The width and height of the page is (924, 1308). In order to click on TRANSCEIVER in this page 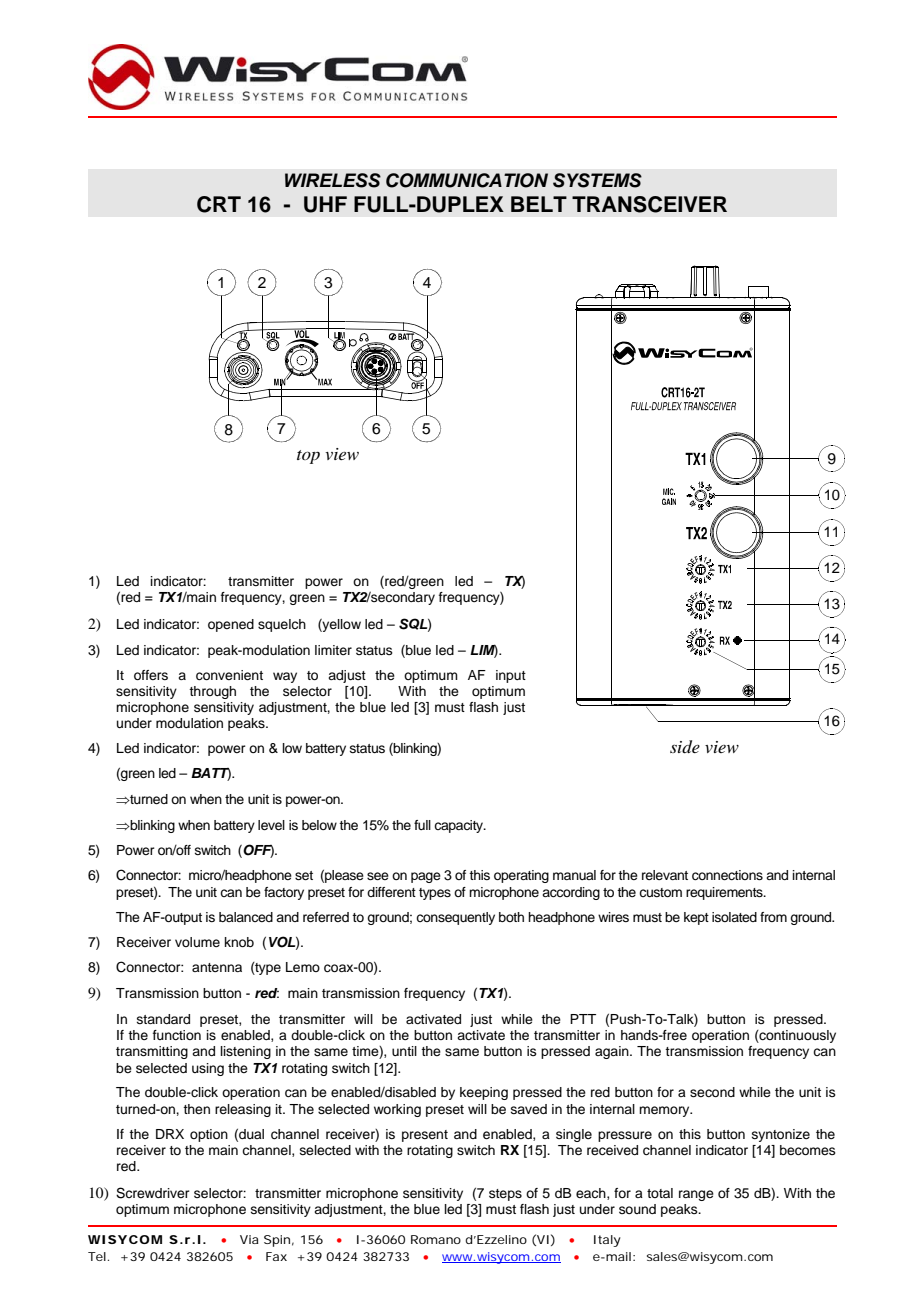, I will do `click(649, 204)`.
